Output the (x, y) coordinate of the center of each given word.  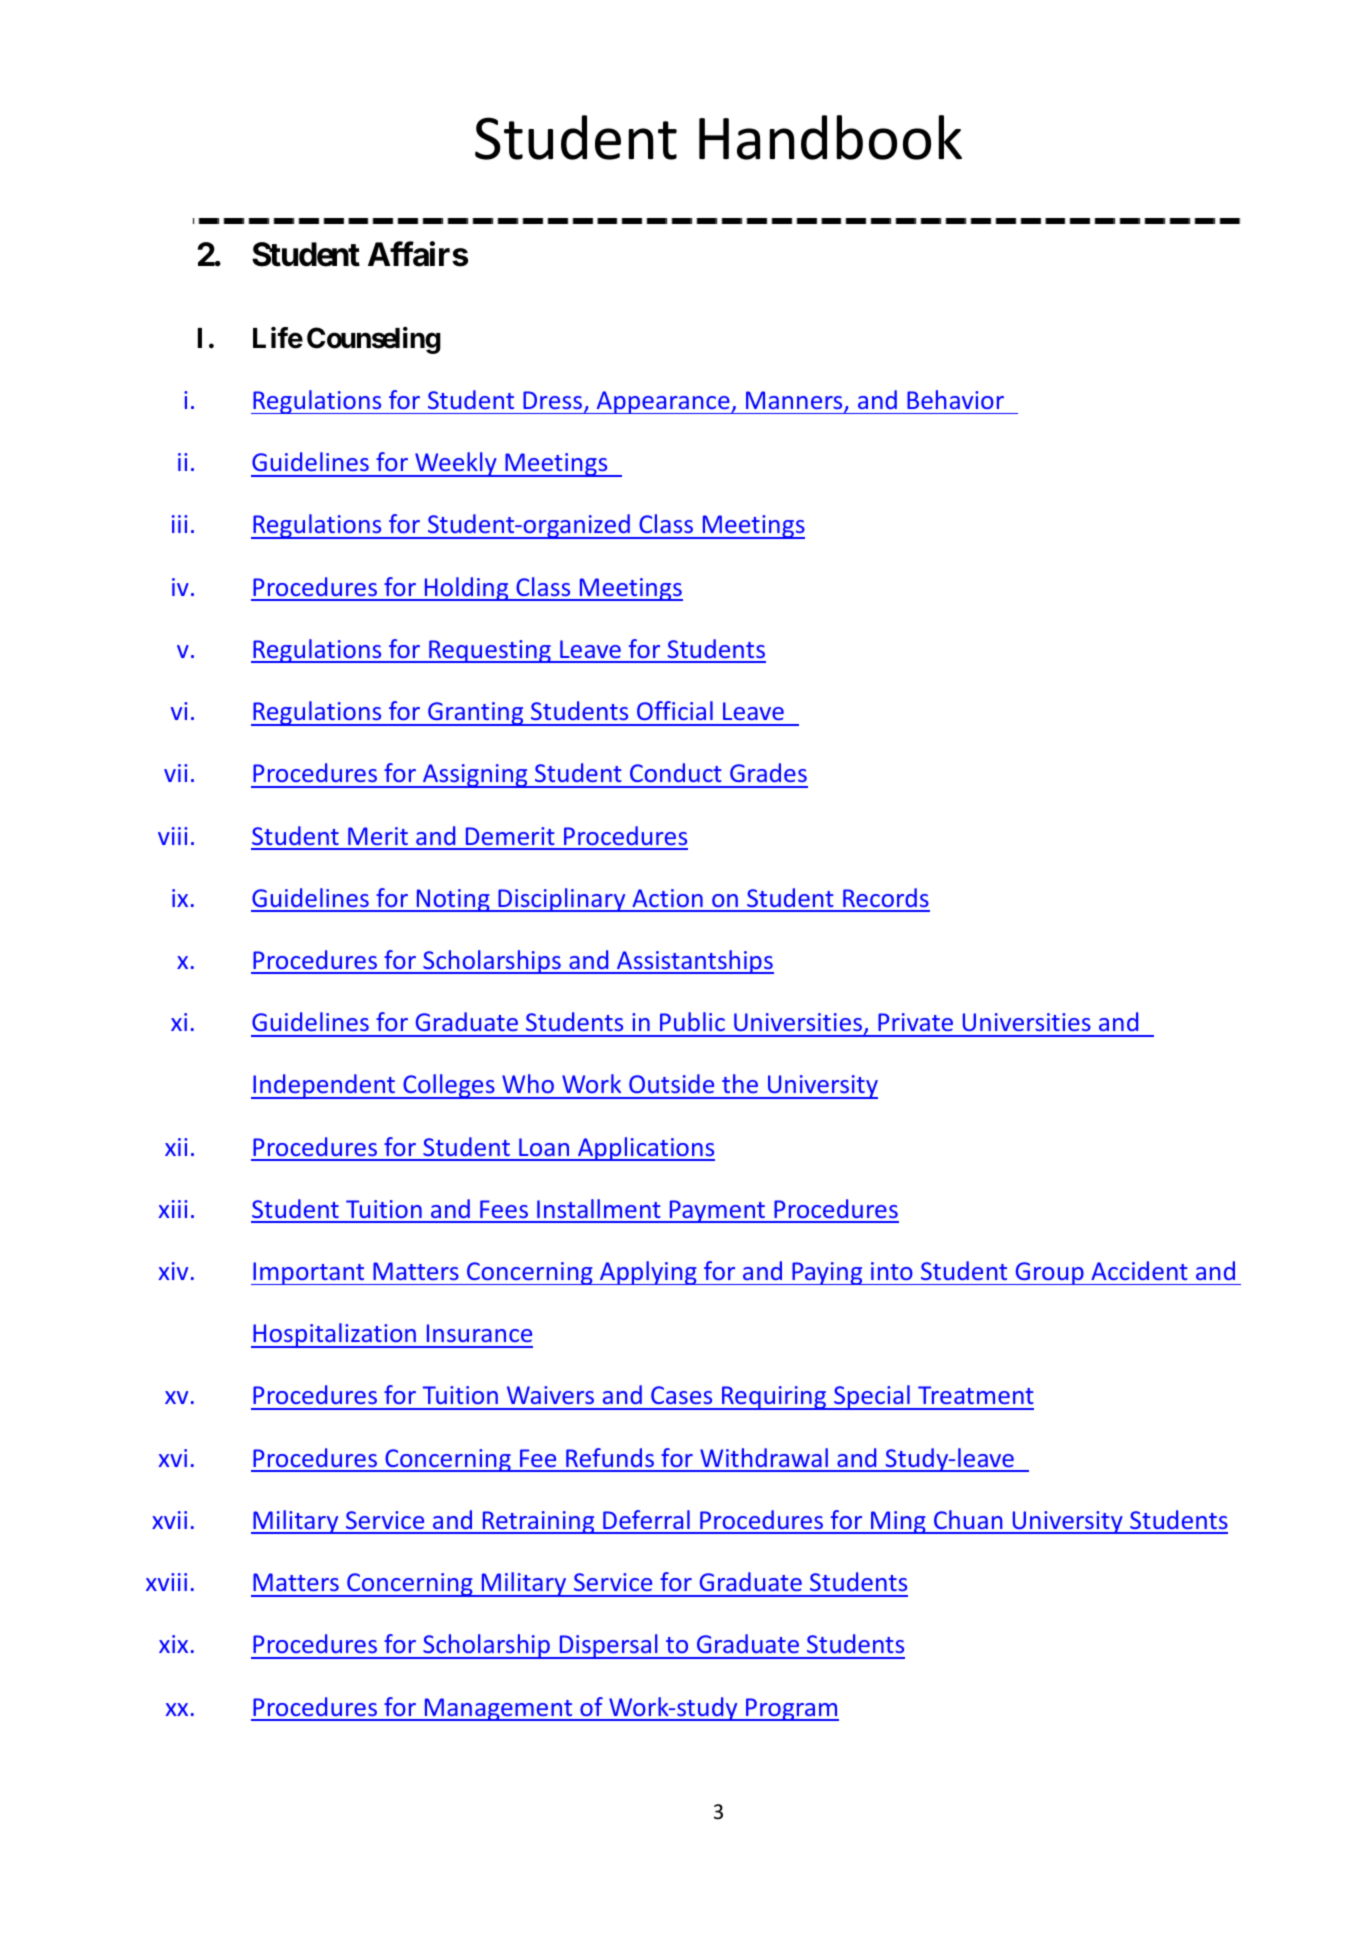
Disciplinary (562, 900)
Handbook (830, 137)
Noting (453, 900)
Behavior (955, 399)
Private (915, 1022)
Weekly (456, 464)
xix (173, 1644)
